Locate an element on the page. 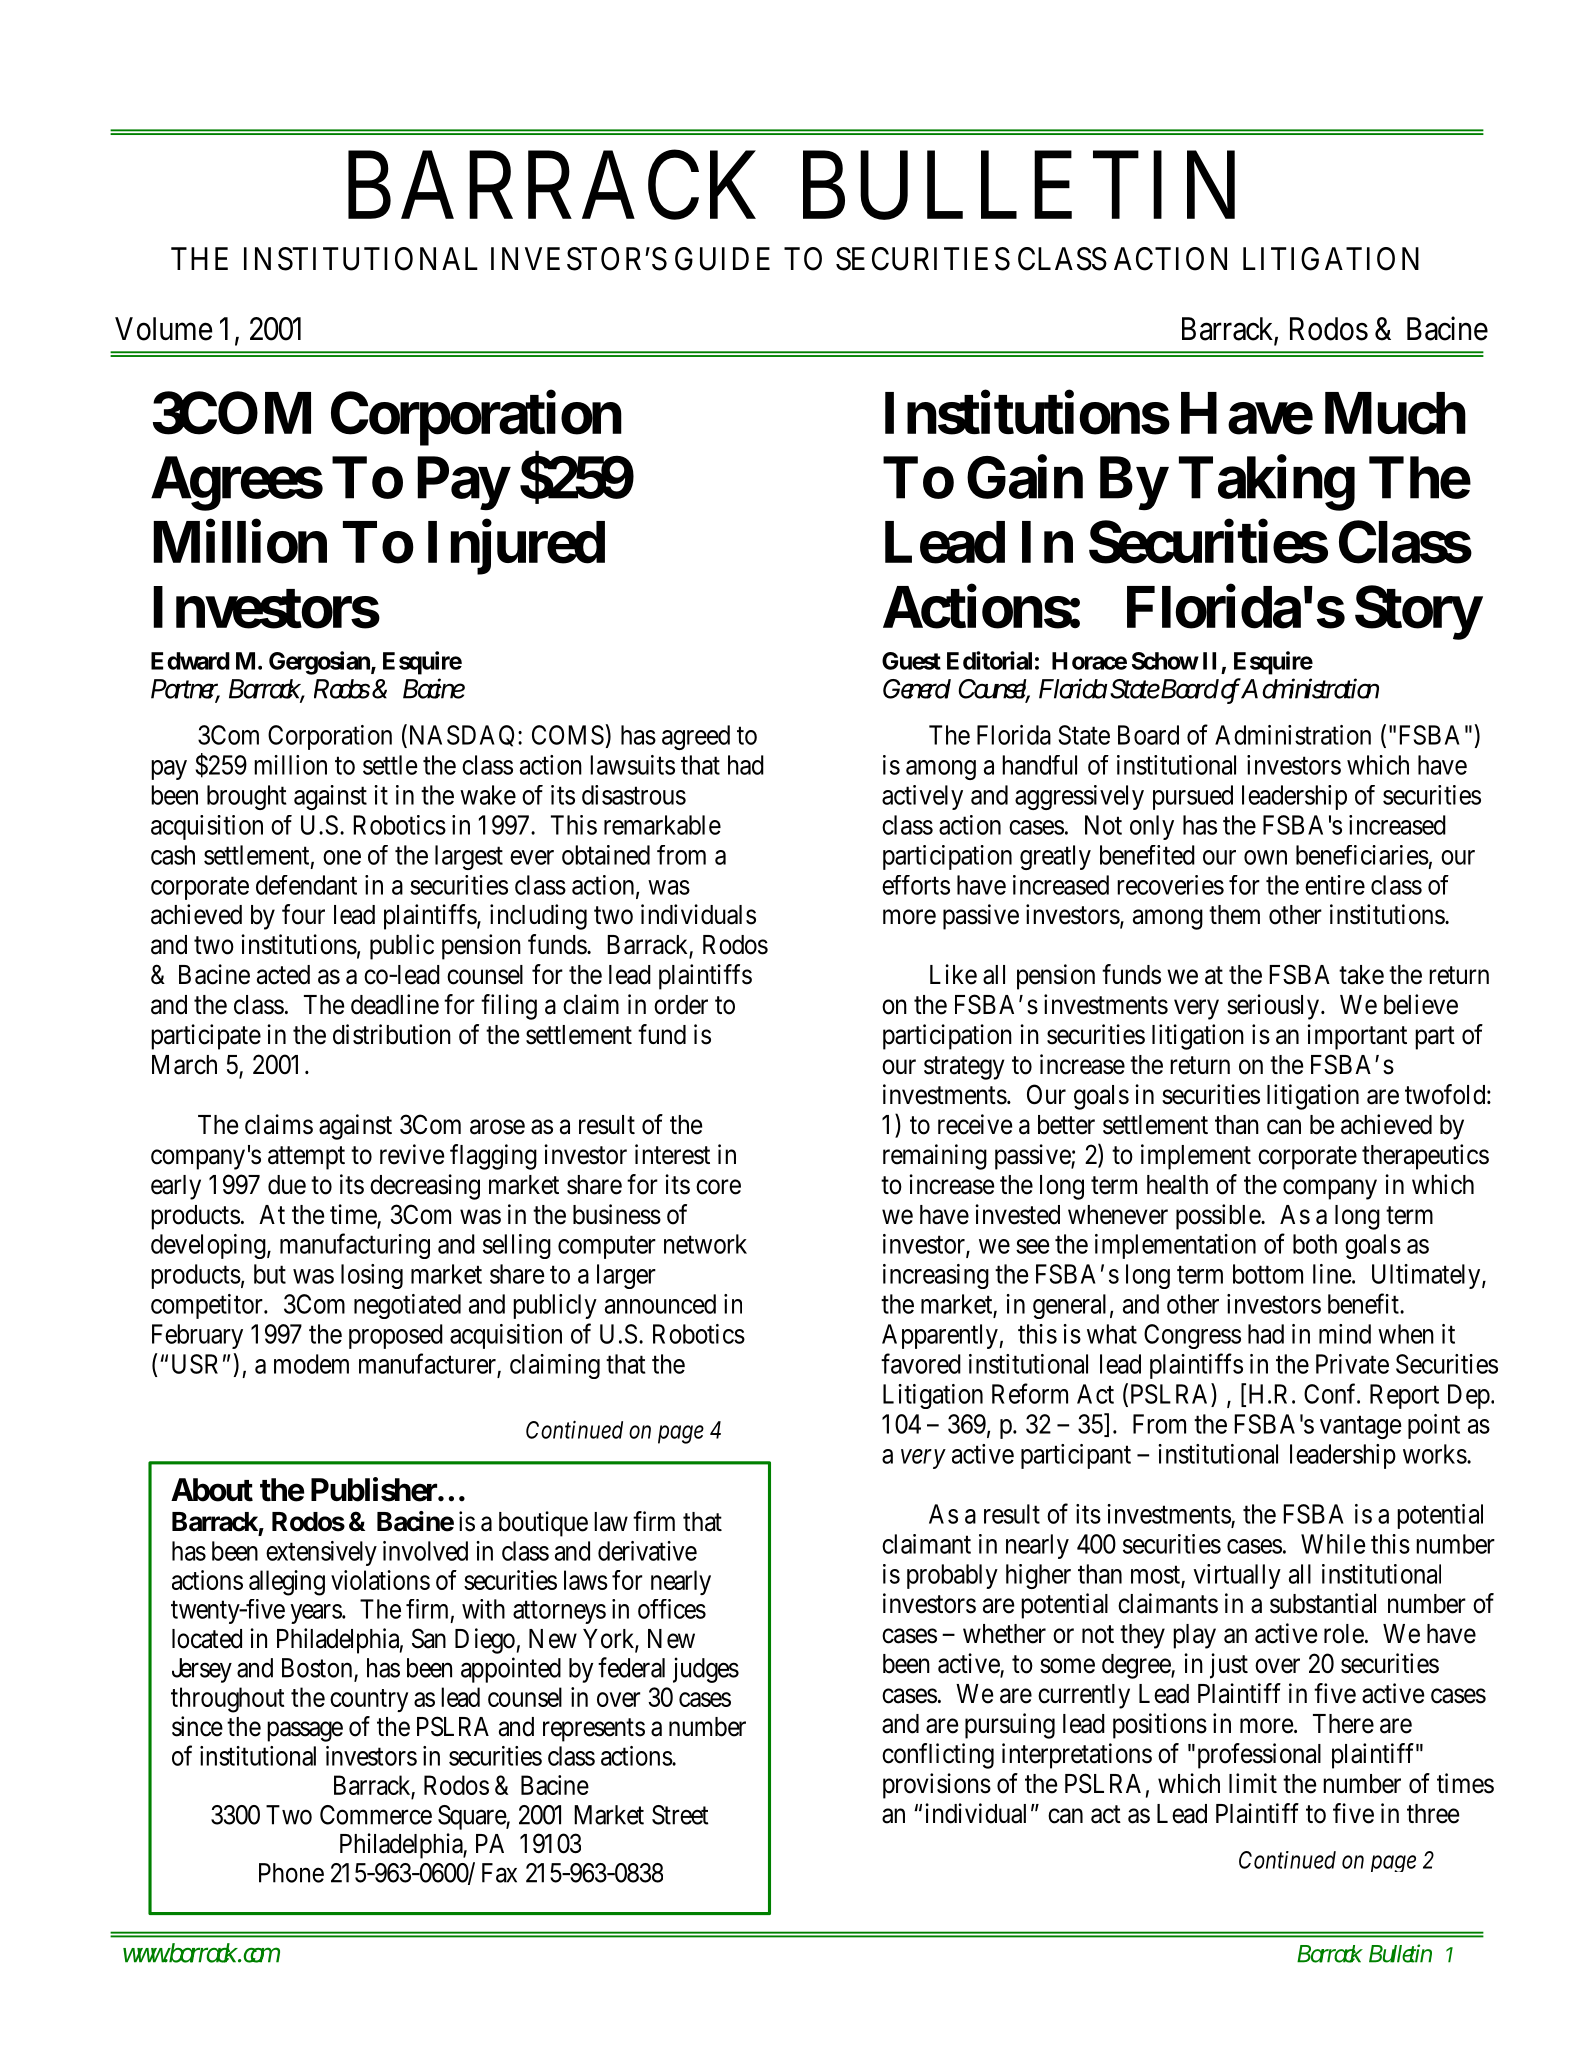  Volume is located at coordinates (164, 329).
